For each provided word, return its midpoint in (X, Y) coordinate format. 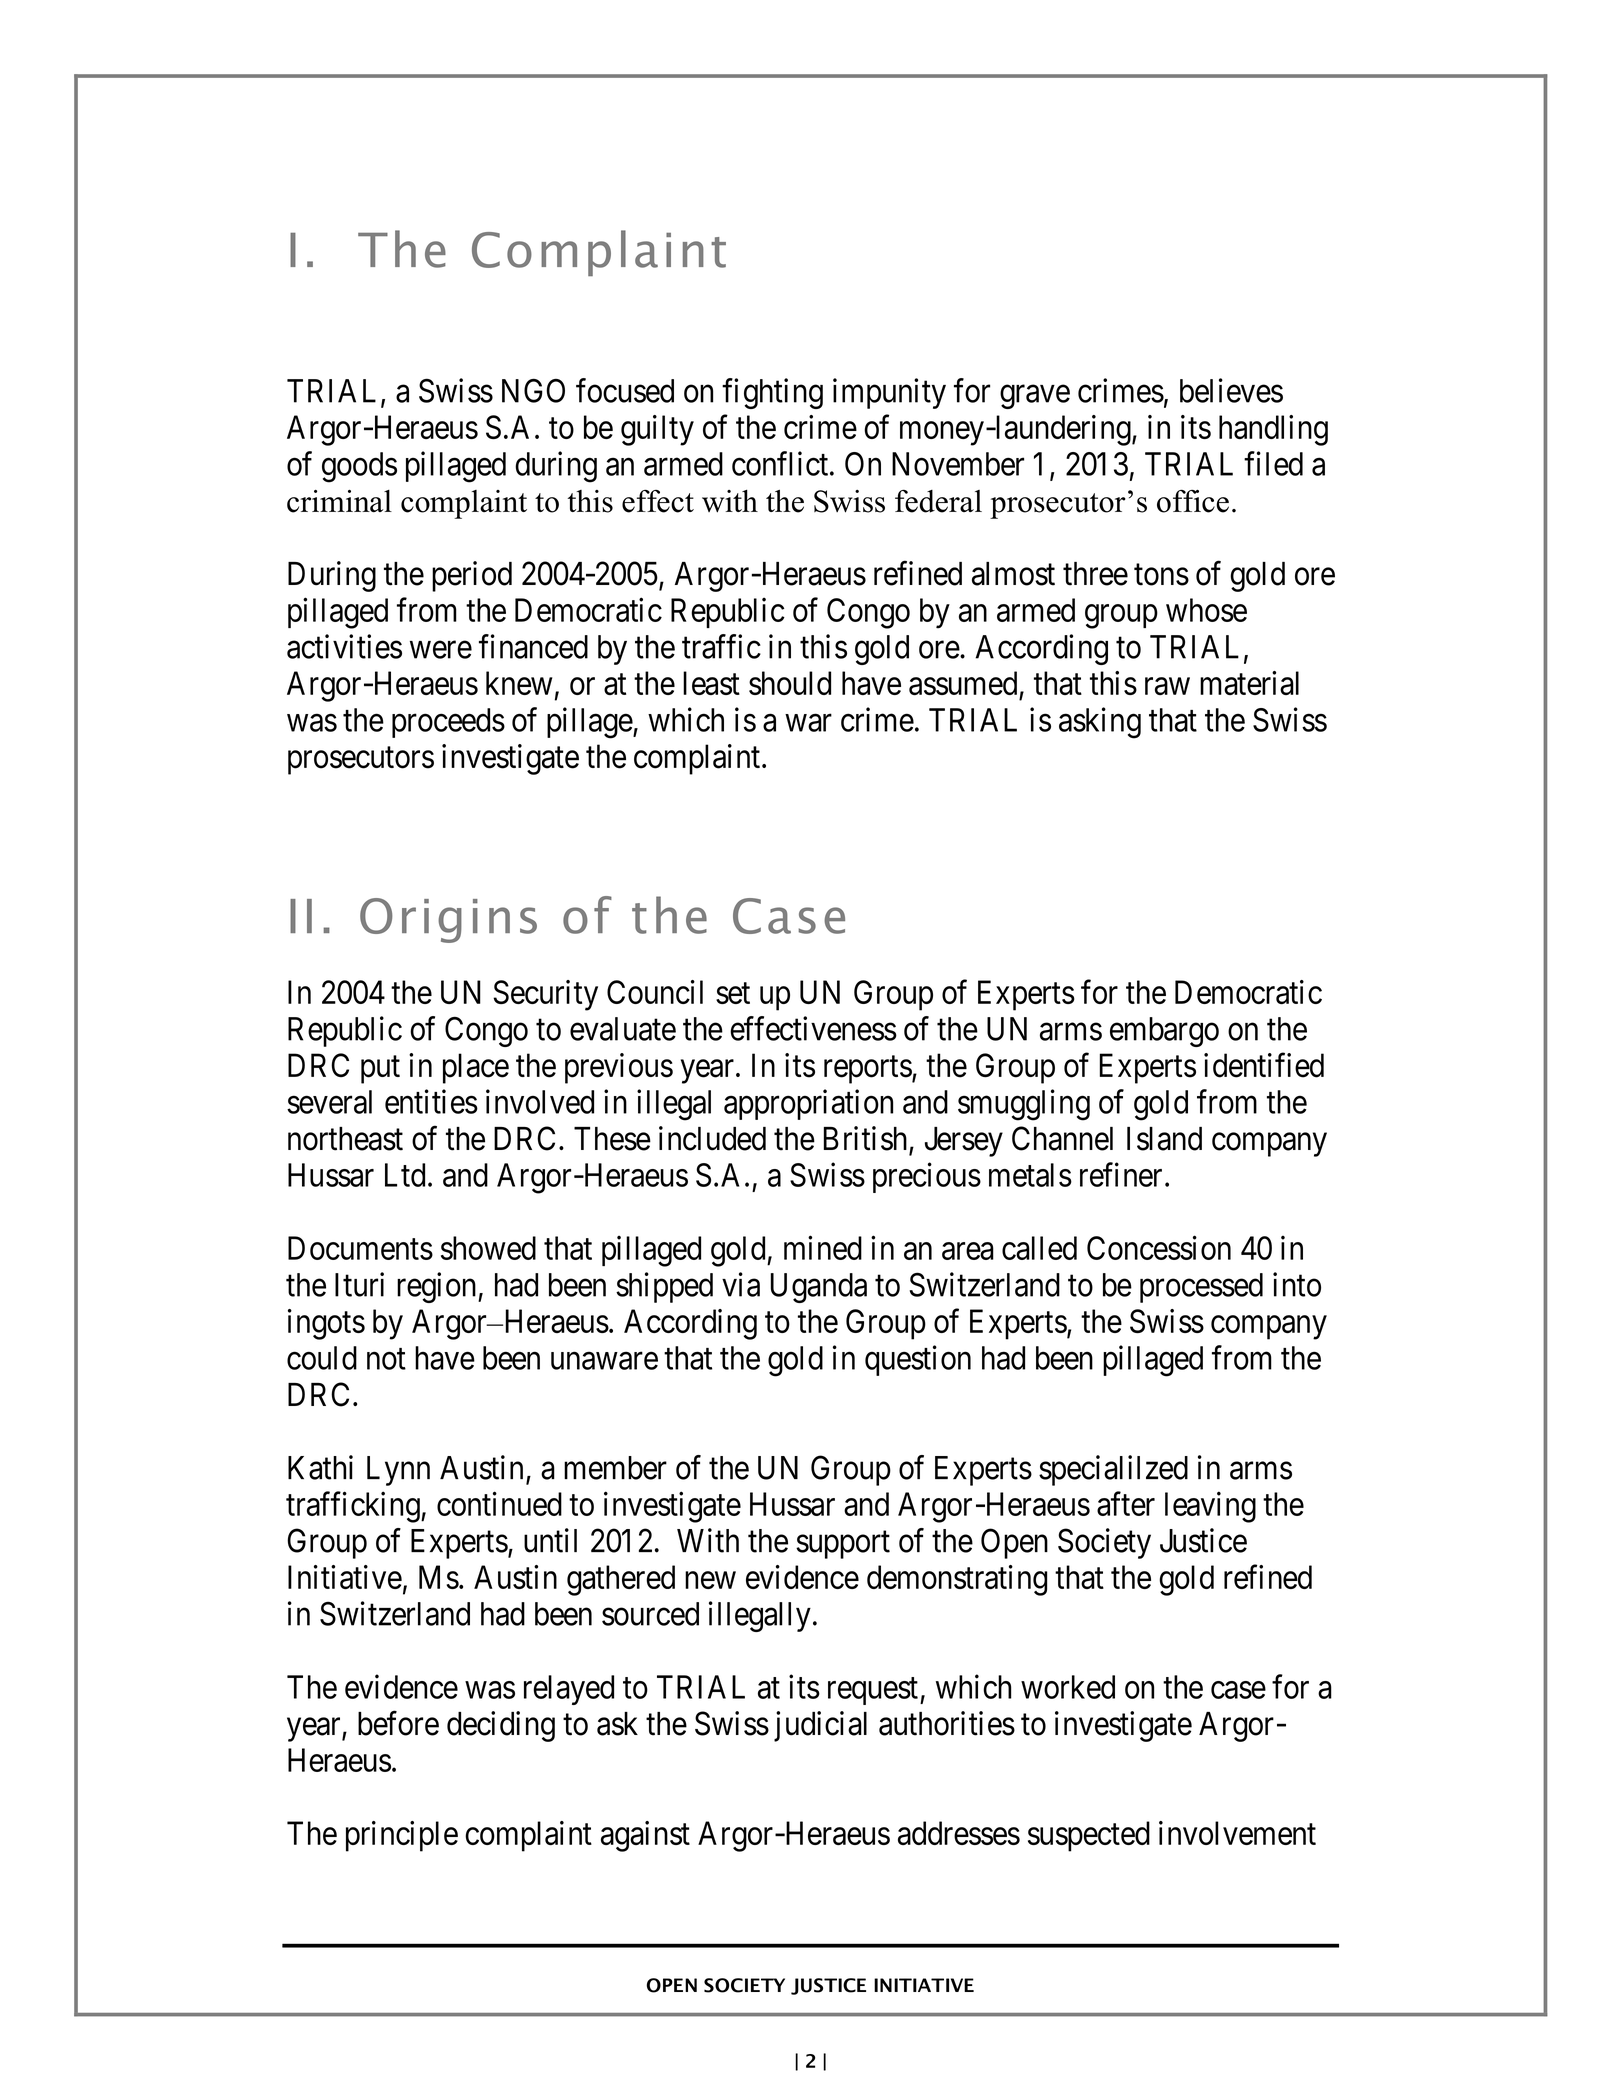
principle (402, 1836)
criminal (339, 501)
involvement (1237, 1833)
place (476, 1068)
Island (1164, 1139)
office (1193, 501)
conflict (781, 463)
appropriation (808, 1104)
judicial (820, 1726)
